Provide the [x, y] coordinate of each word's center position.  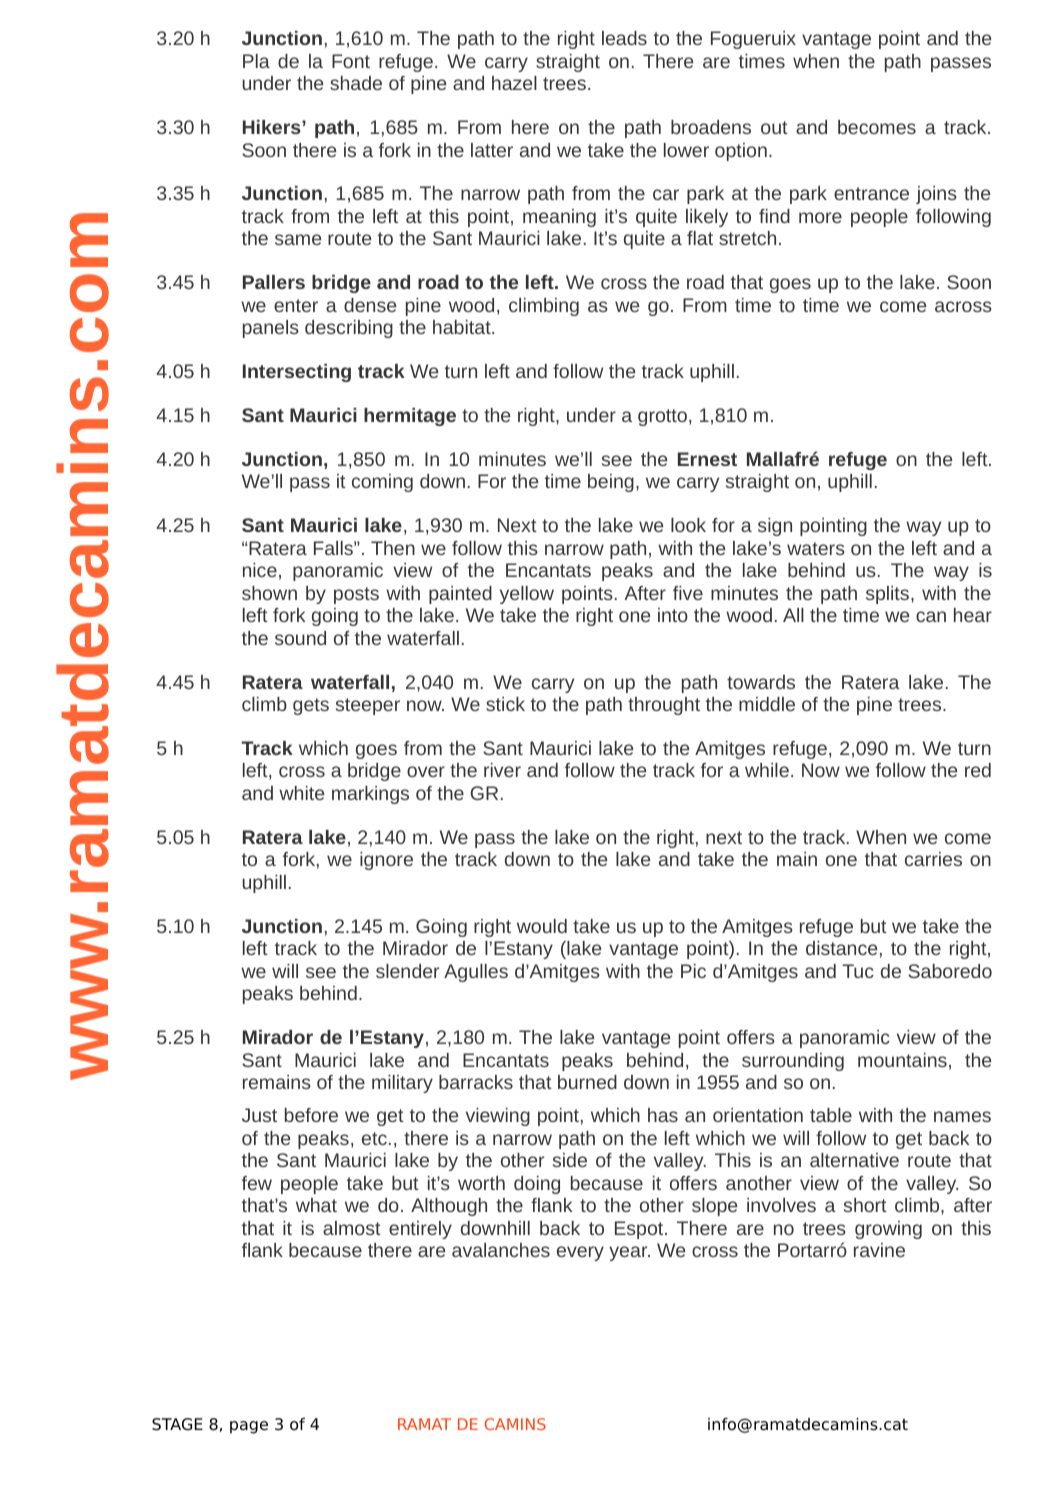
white [301, 793]
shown [269, 593]
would [542, 926]
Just [259, 1115]
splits [889, 595]
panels [271, 329]
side [570, 1160]
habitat [463, 327]
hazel [514, 83]
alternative [854, 1160]
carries [933, 859]
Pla [256, 61]
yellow [527, 595]
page [249, 1427]
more [820, 217]
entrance [871, 193]
